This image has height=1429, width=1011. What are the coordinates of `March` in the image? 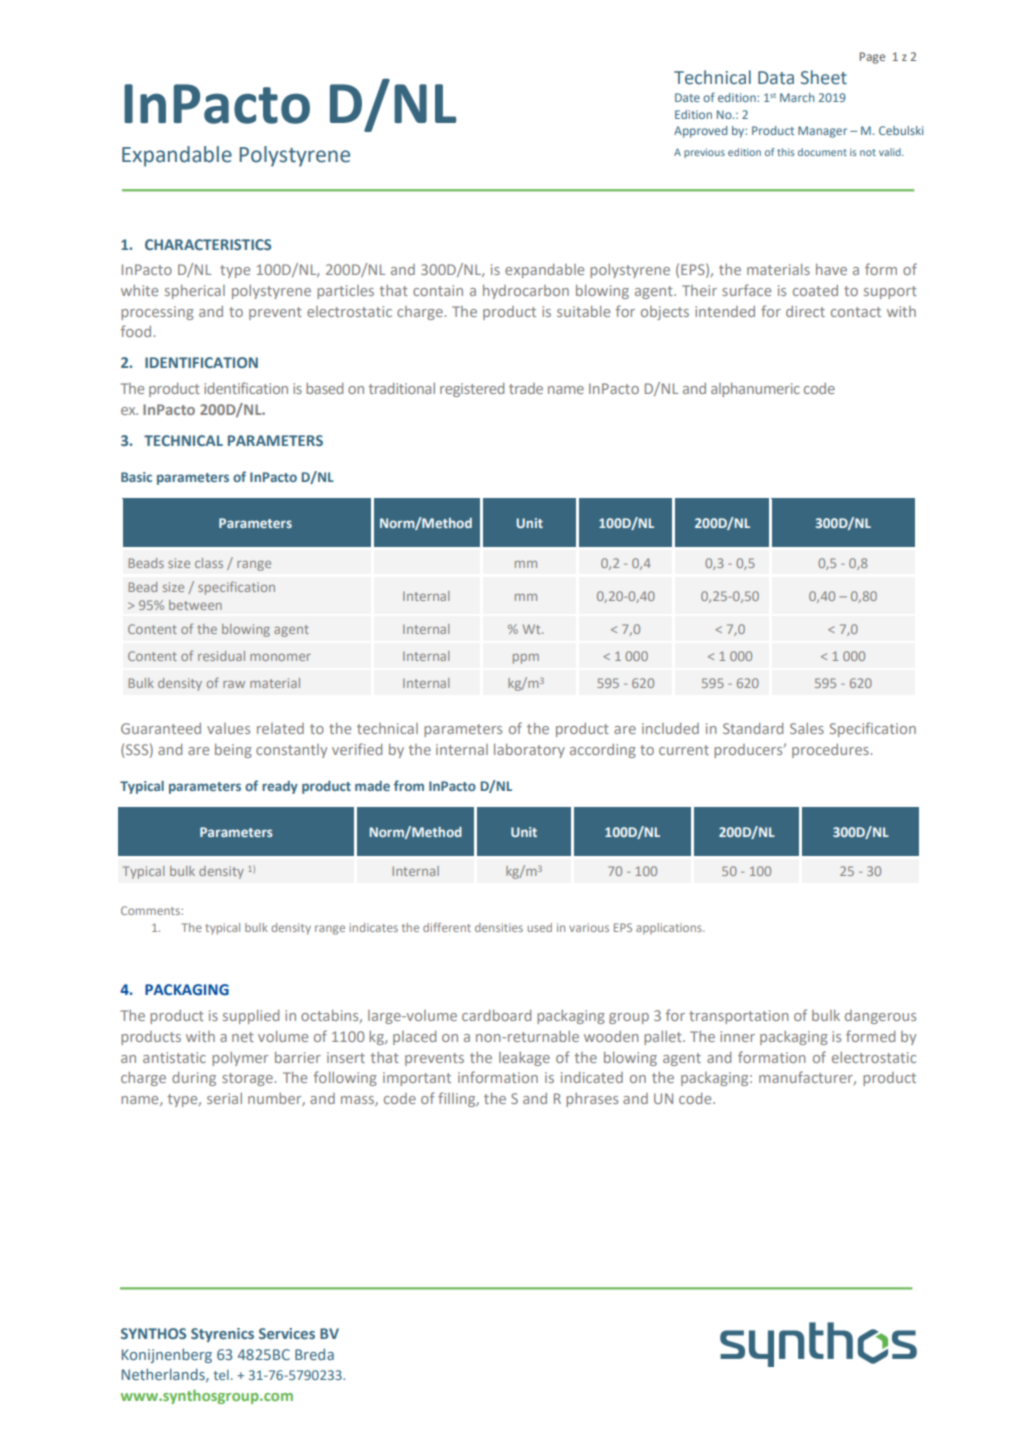 It's located at (797, 97).
